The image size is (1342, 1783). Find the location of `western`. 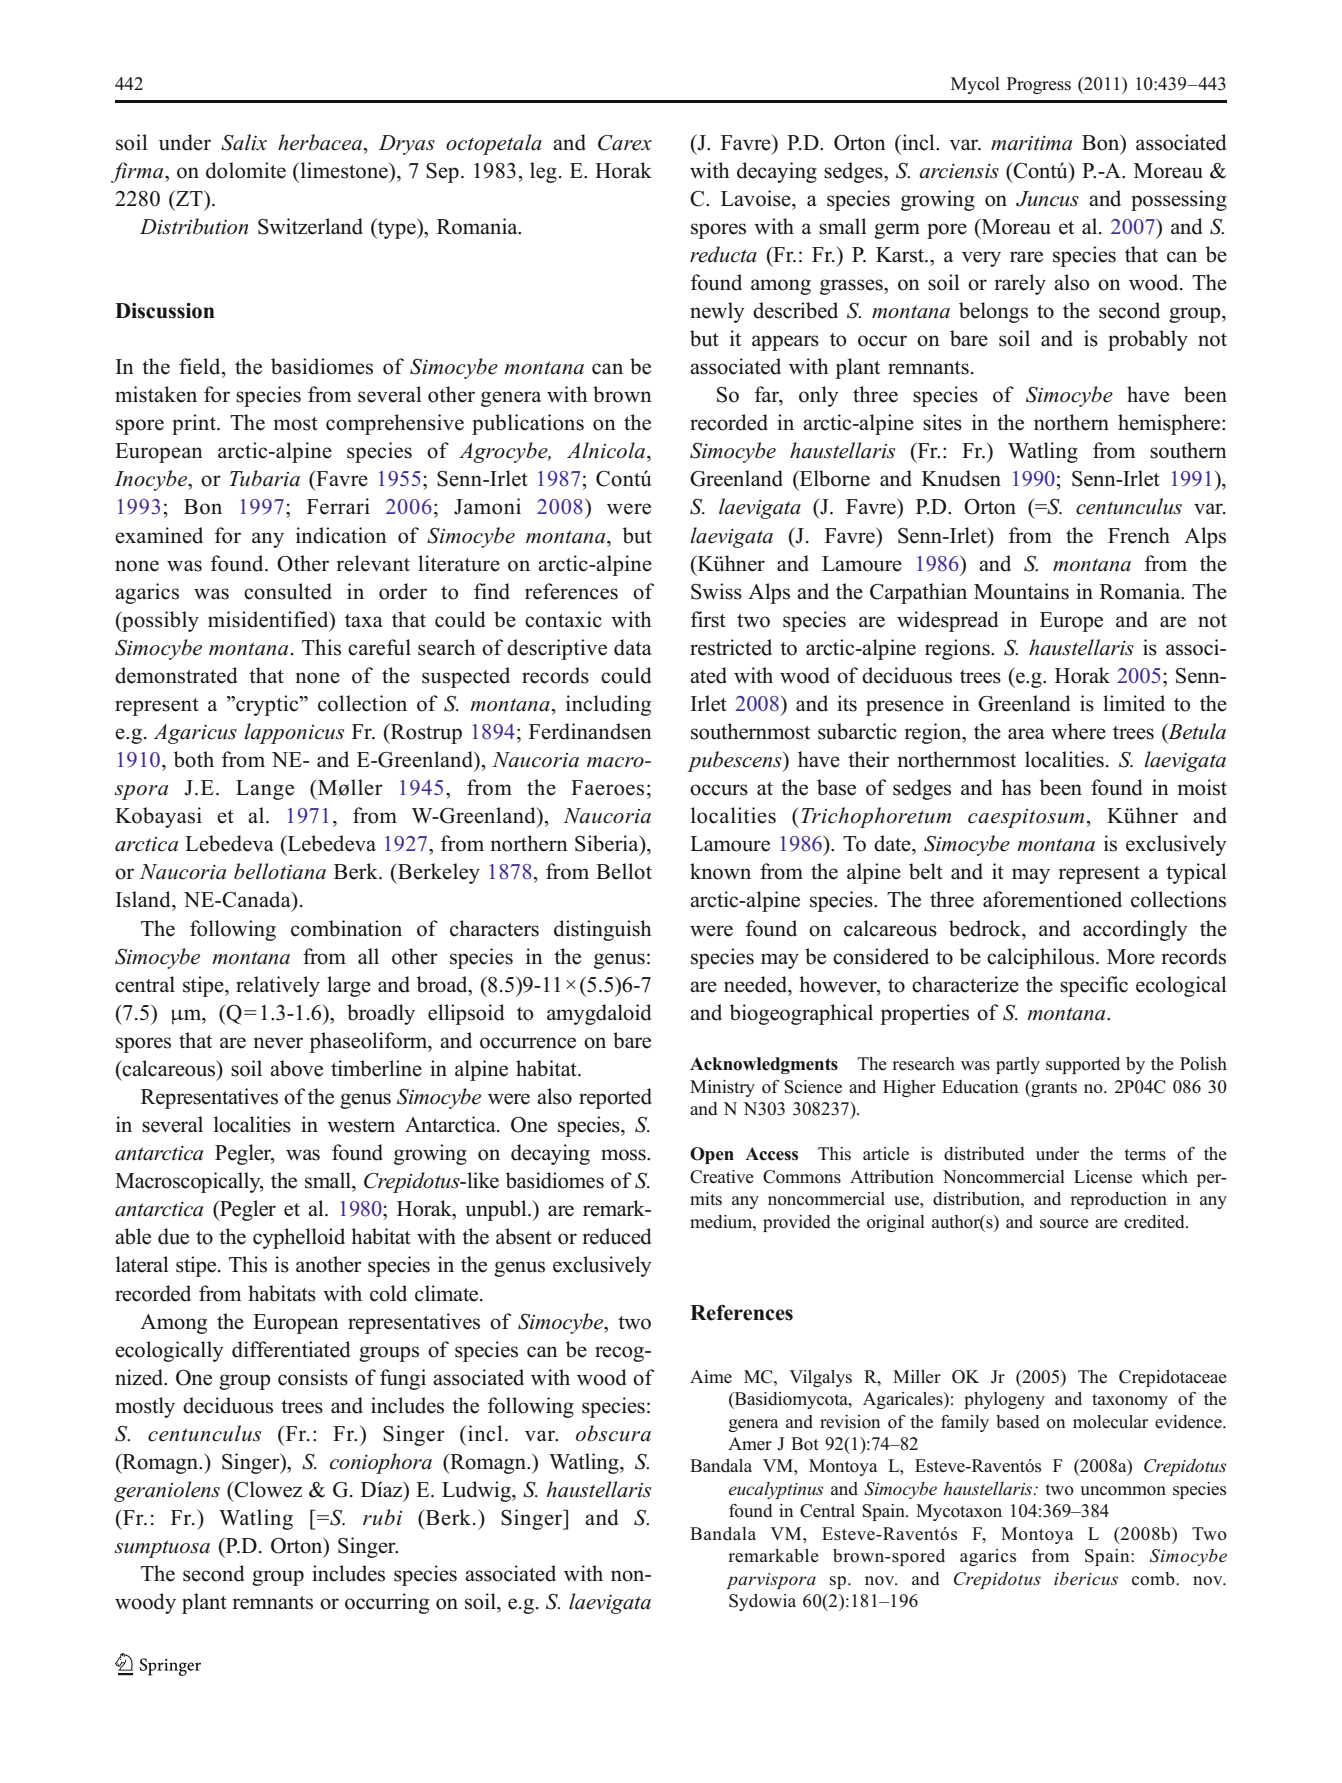

western is located at coordinates (361, 1126).
